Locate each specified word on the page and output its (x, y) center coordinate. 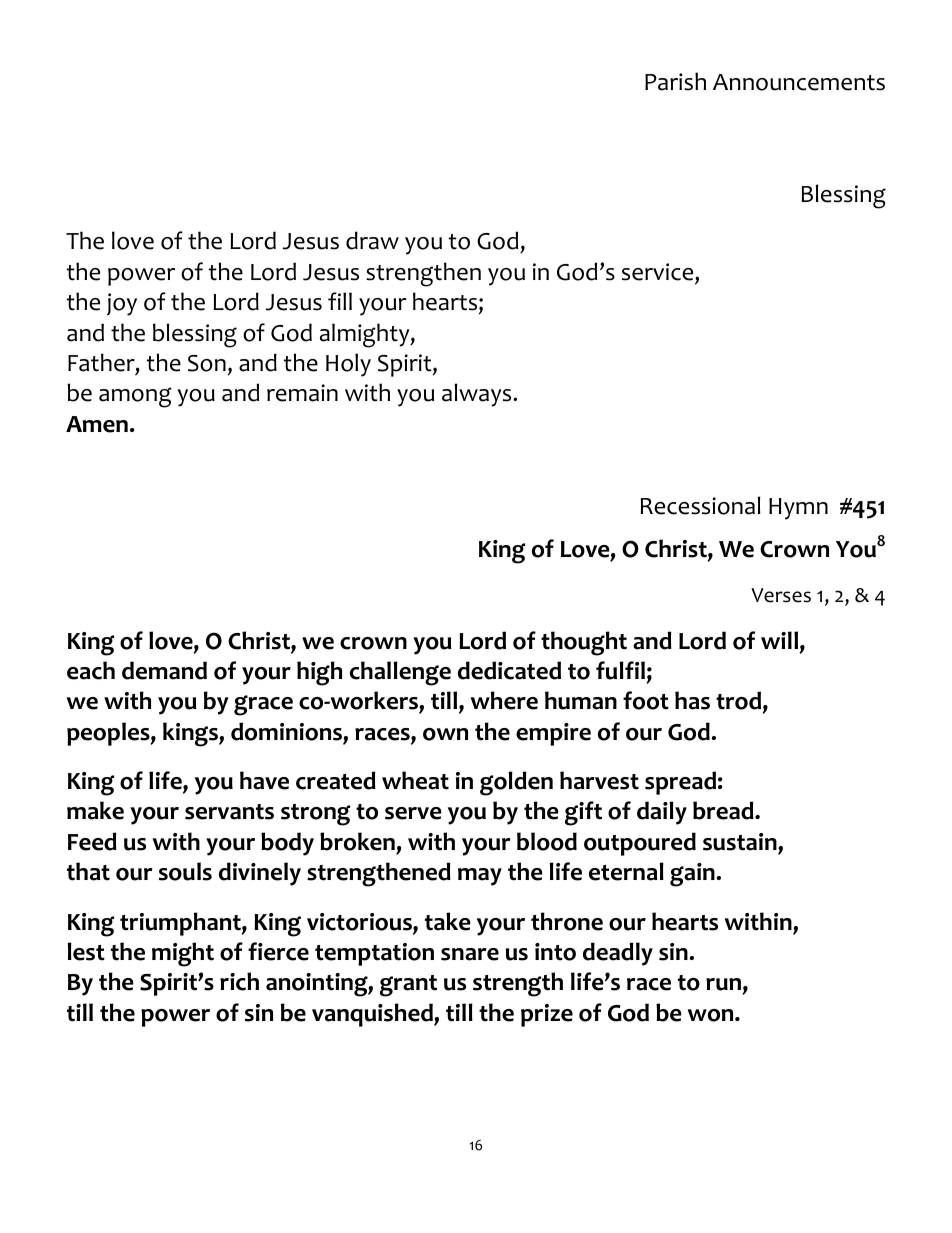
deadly (618, 954)
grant (408, 986)
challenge (400, 673)
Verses (781, 595)
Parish (675, 81)
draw (372, 240)
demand (164, 670)
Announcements (799, 82)
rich (239, 981)
